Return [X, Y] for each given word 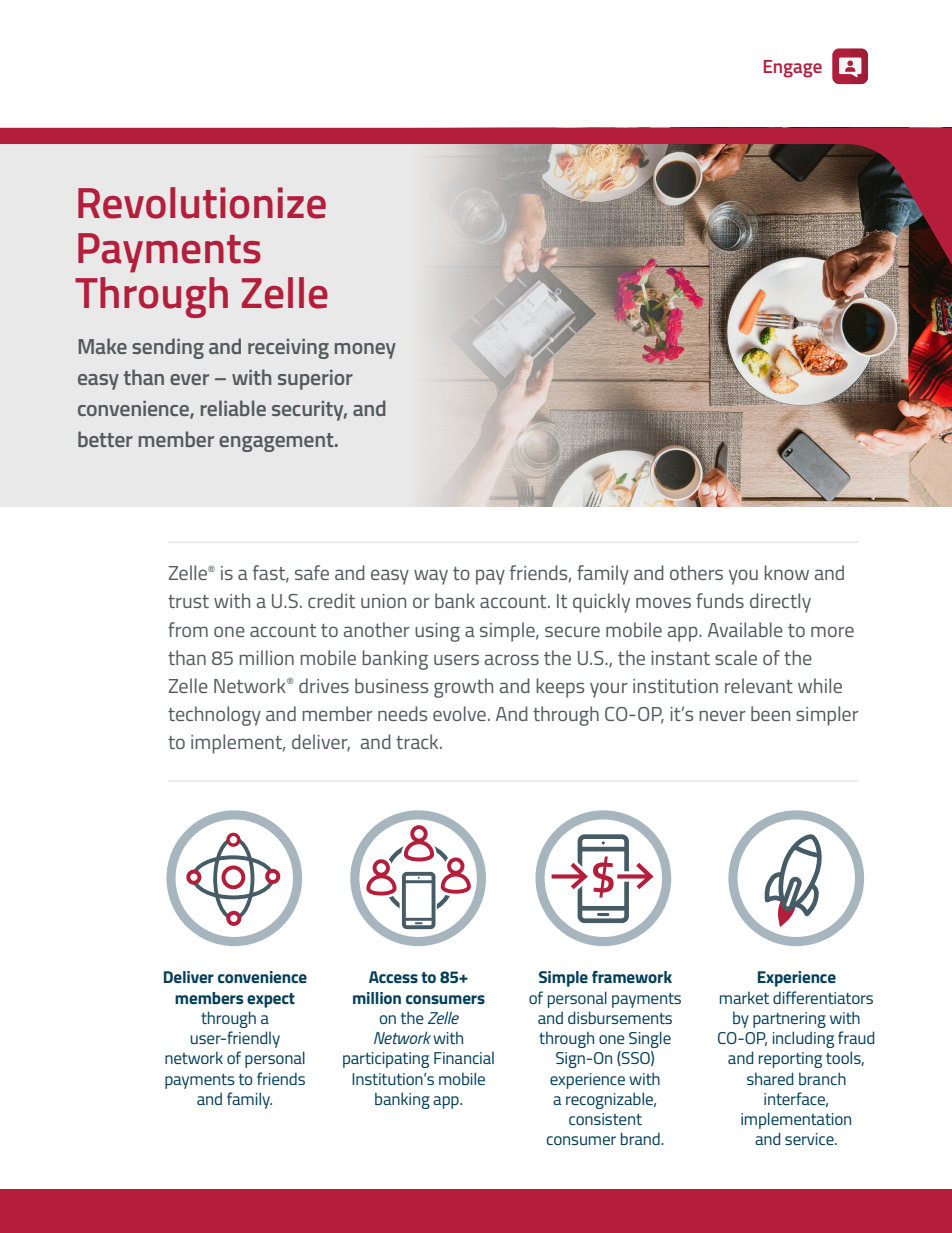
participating [386, 1060]
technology [214, 716]
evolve [459, 713]
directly [780, 603]
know [786, 572]
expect [271, 1000]
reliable [233, 408]
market [744, 997]
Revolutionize [202, 203]
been [770, 713]
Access [393, 977]
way [431, 577]
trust [188, 601]
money [365, 351]
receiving [288, 349]
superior [315, 380]
